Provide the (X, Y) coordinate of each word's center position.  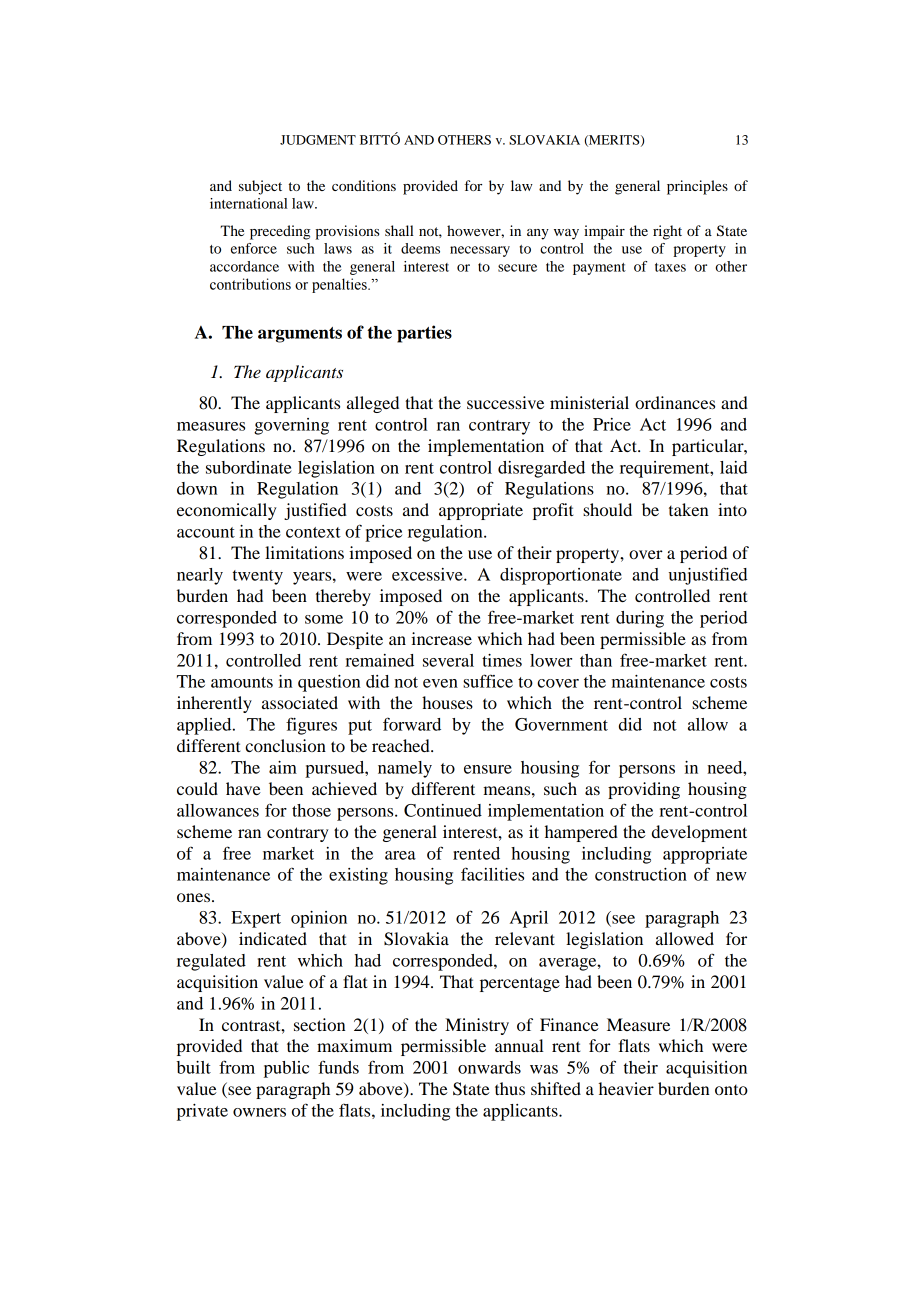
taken (689, 509)
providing (644, 790)
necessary (480, 251)
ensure (488, 769)
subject (260, 187)
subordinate (249, 467)
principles (697, 187)
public (286, 1069)
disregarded (541, 469)
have (243, 788)
